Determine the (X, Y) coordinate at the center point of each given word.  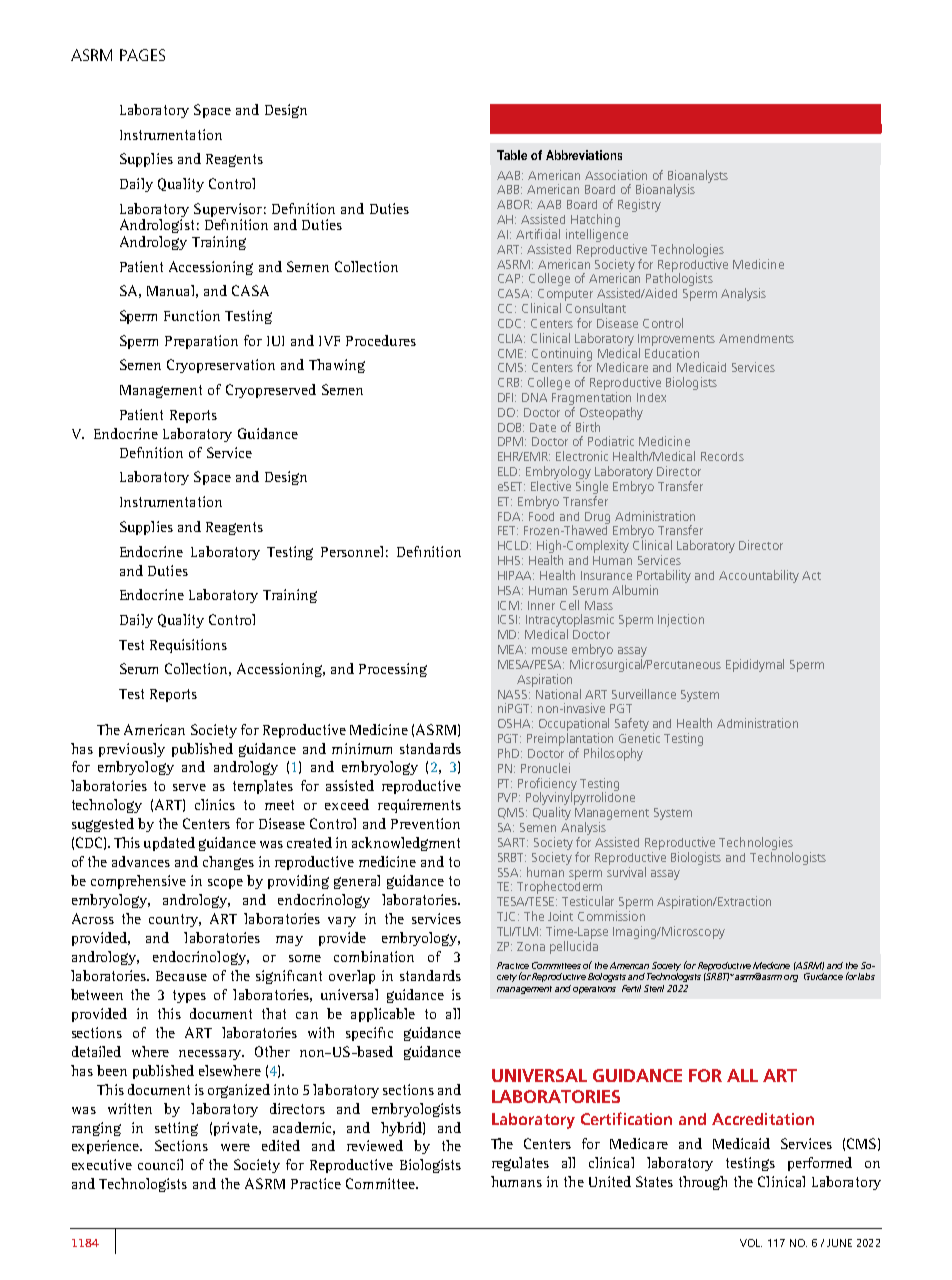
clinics (215, 804)
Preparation (201, 342)
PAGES (142, 55)
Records (722, 456)
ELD (509, 471)
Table (512, 155)
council (160, 1164)
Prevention (425, 823)
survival (626, 870)
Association (616, 175)
